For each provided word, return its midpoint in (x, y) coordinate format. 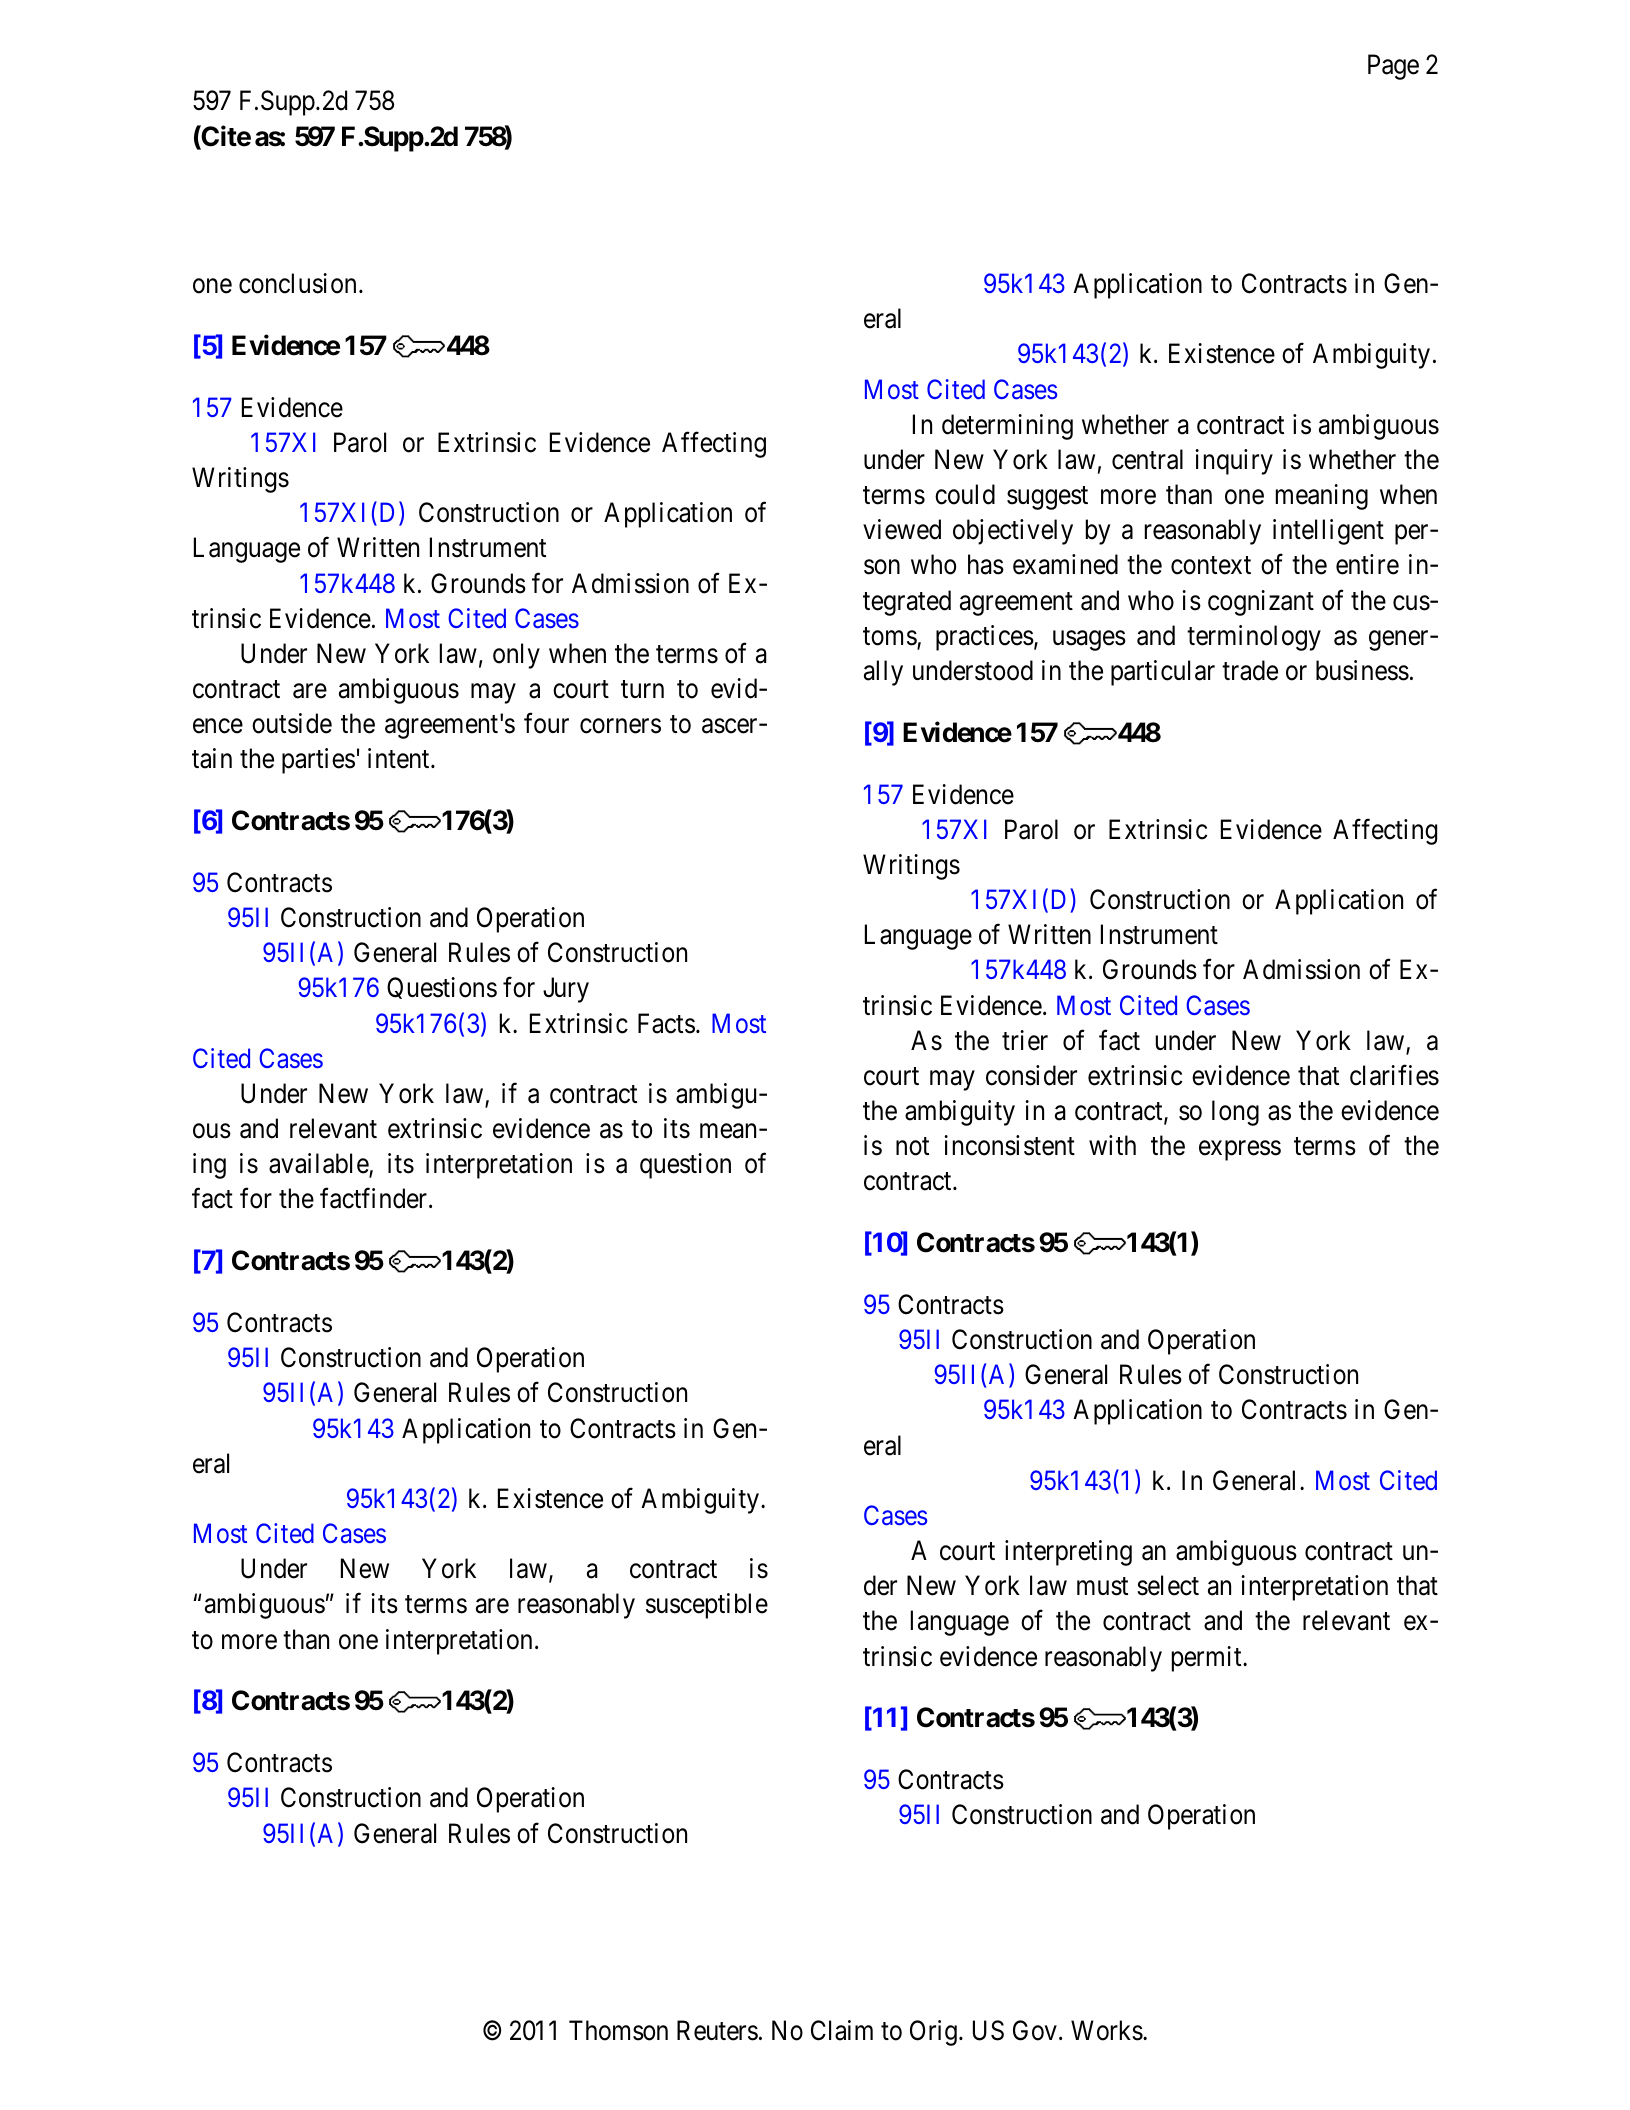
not (912, 1147)
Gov (1035, 2030)
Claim (842, 2030)
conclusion (297, 283)
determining (1007, 427)
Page (1393, 67)
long (1235, 1113)
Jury (566, 990)
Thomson (618, 2030)
